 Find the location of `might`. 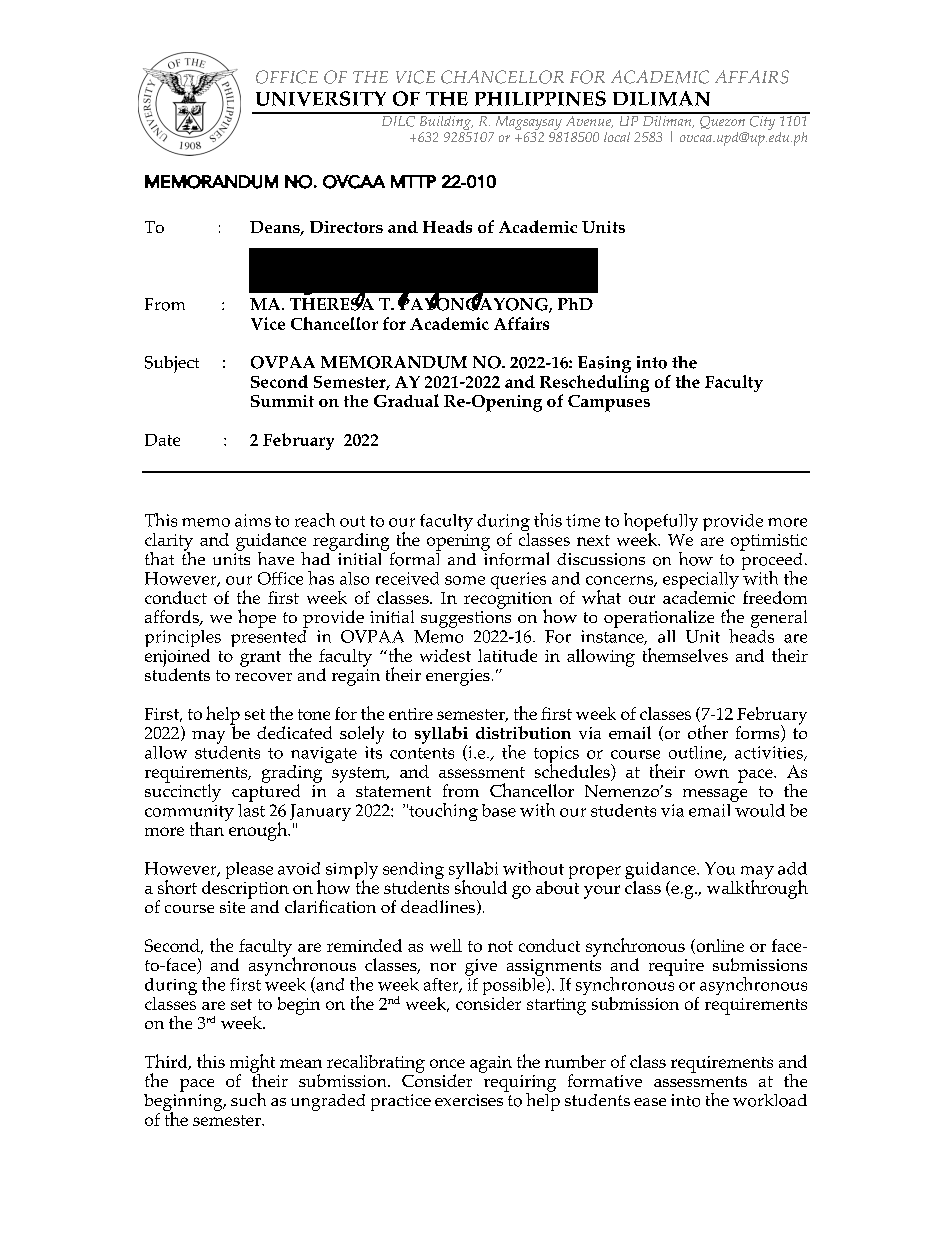

might is located at coordinates (252, 1064).
